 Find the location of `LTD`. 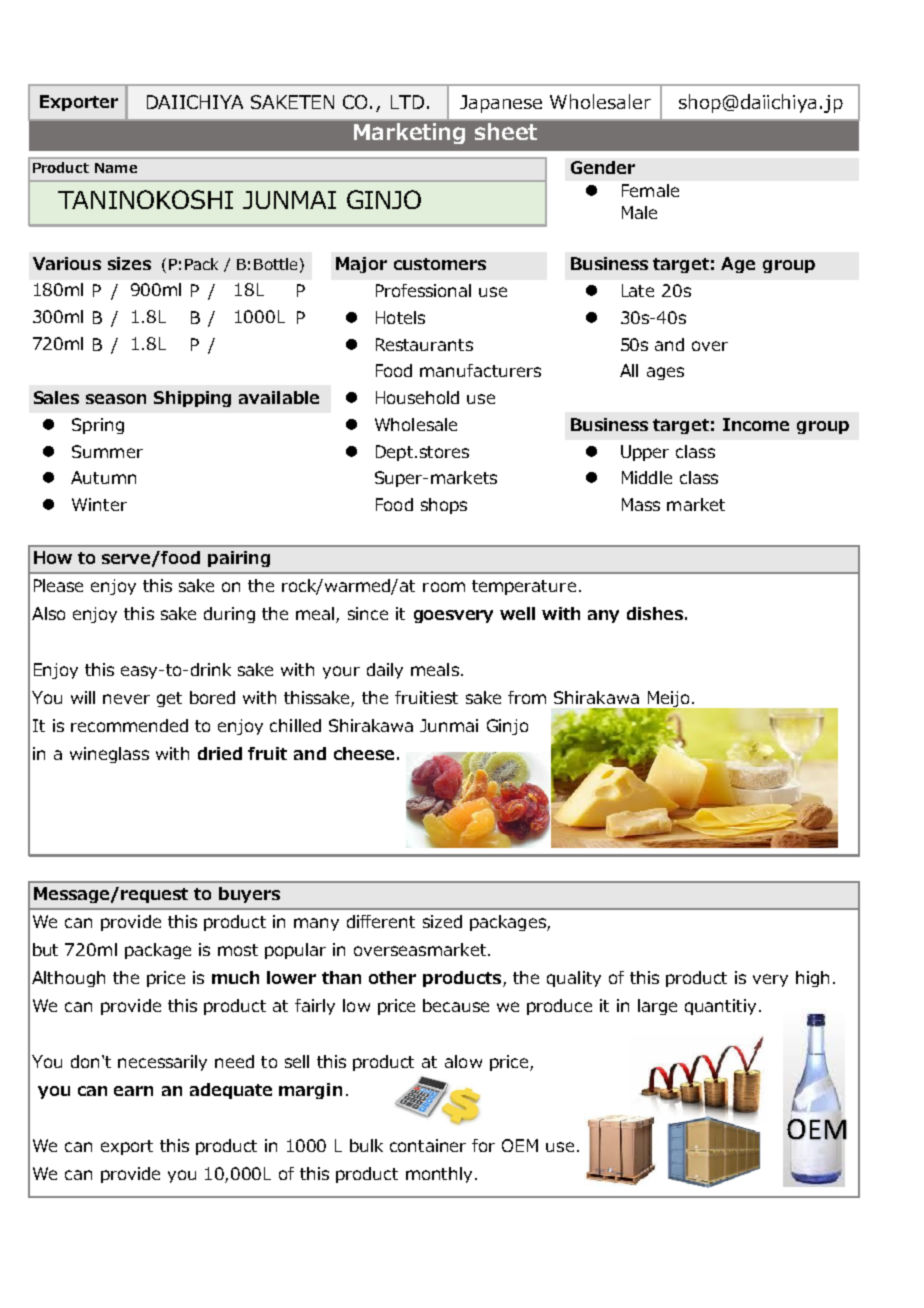

LTD is located at coordinates (407, 102).
